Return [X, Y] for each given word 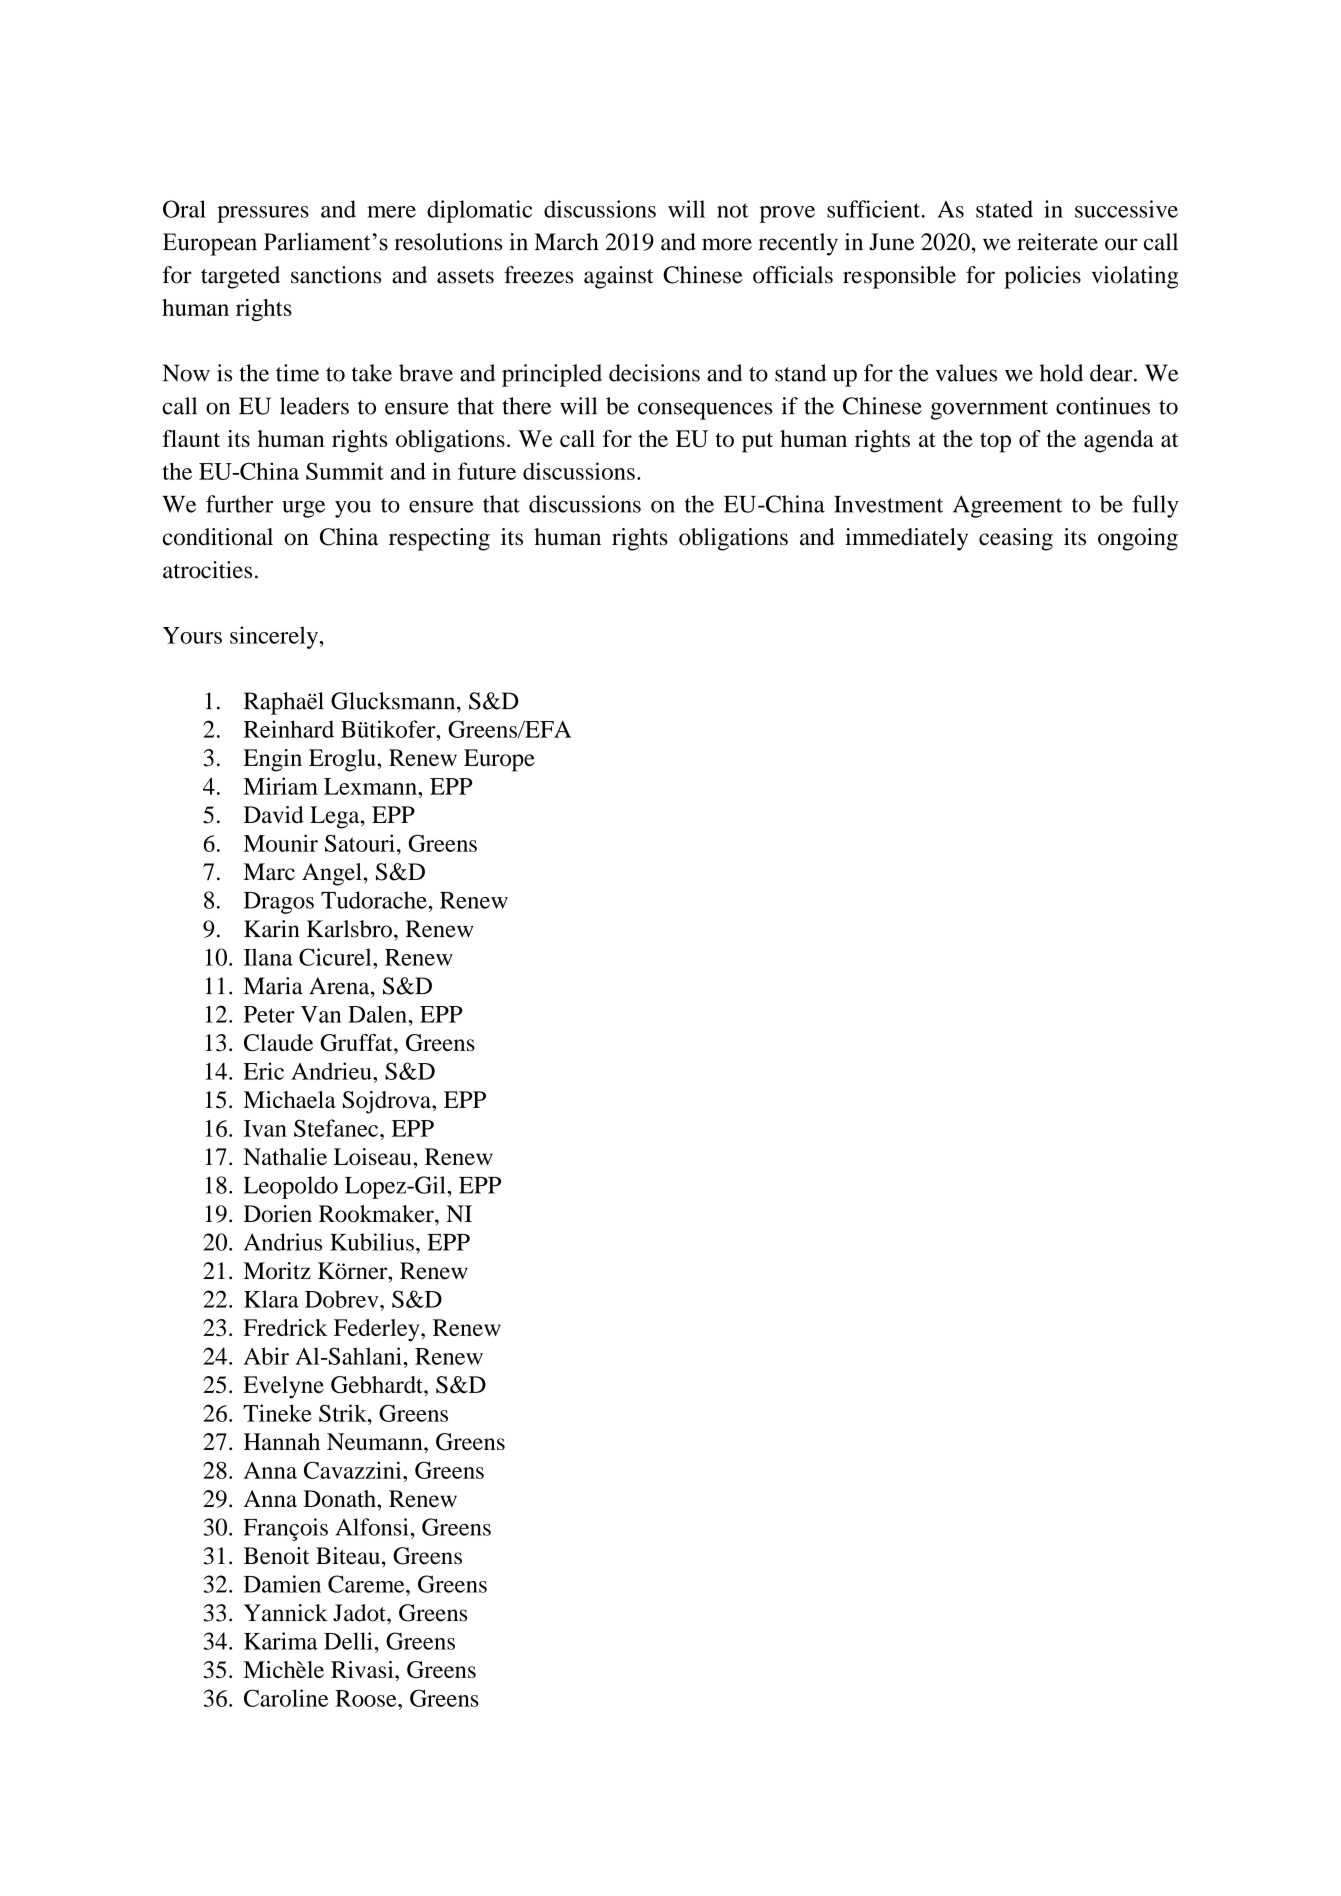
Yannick [286, 1613]
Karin [272, 929]
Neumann [376, 1441]
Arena [340, 986]
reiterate [1057, 242]
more [727, 244]
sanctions [336, 275]
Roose [367, 1698]
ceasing [1016, 539]
